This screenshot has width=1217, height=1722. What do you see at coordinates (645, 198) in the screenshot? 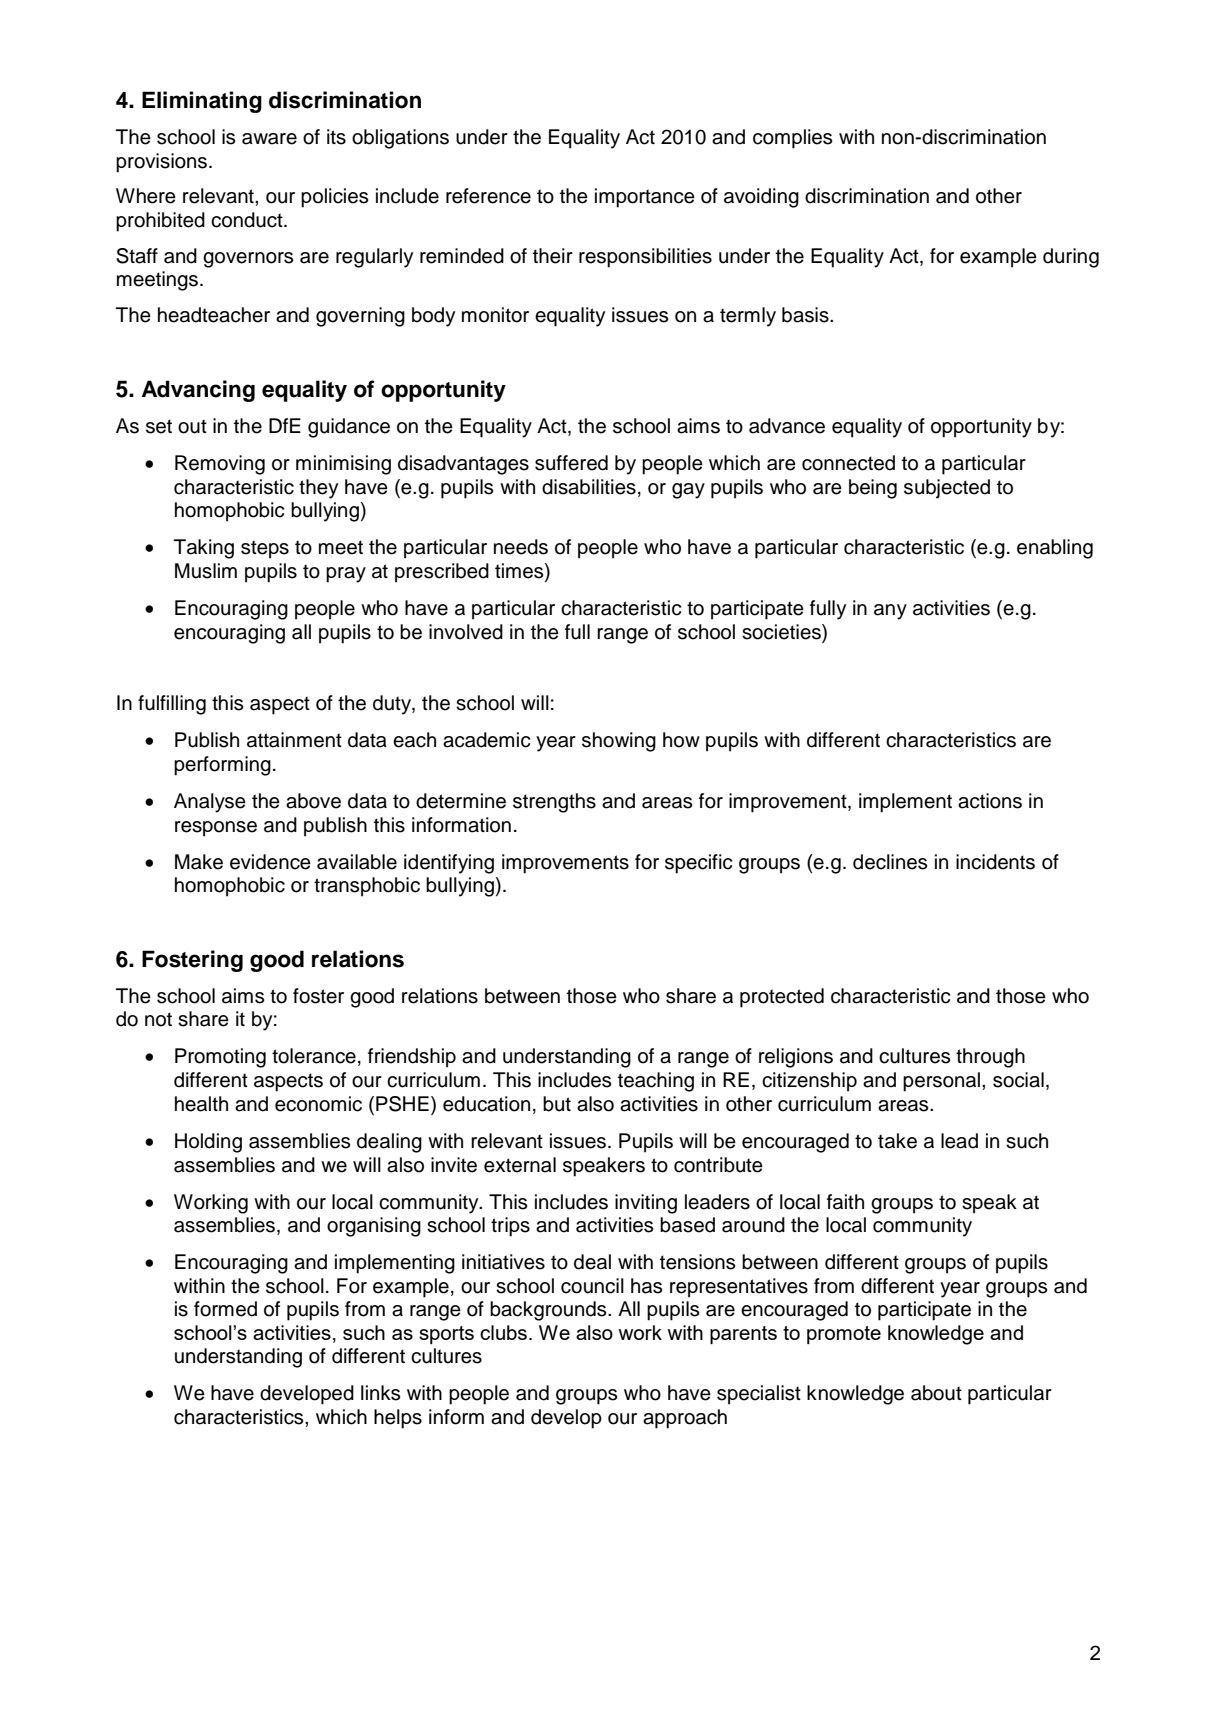
I see `importance` at bounding box center [645, 198].
